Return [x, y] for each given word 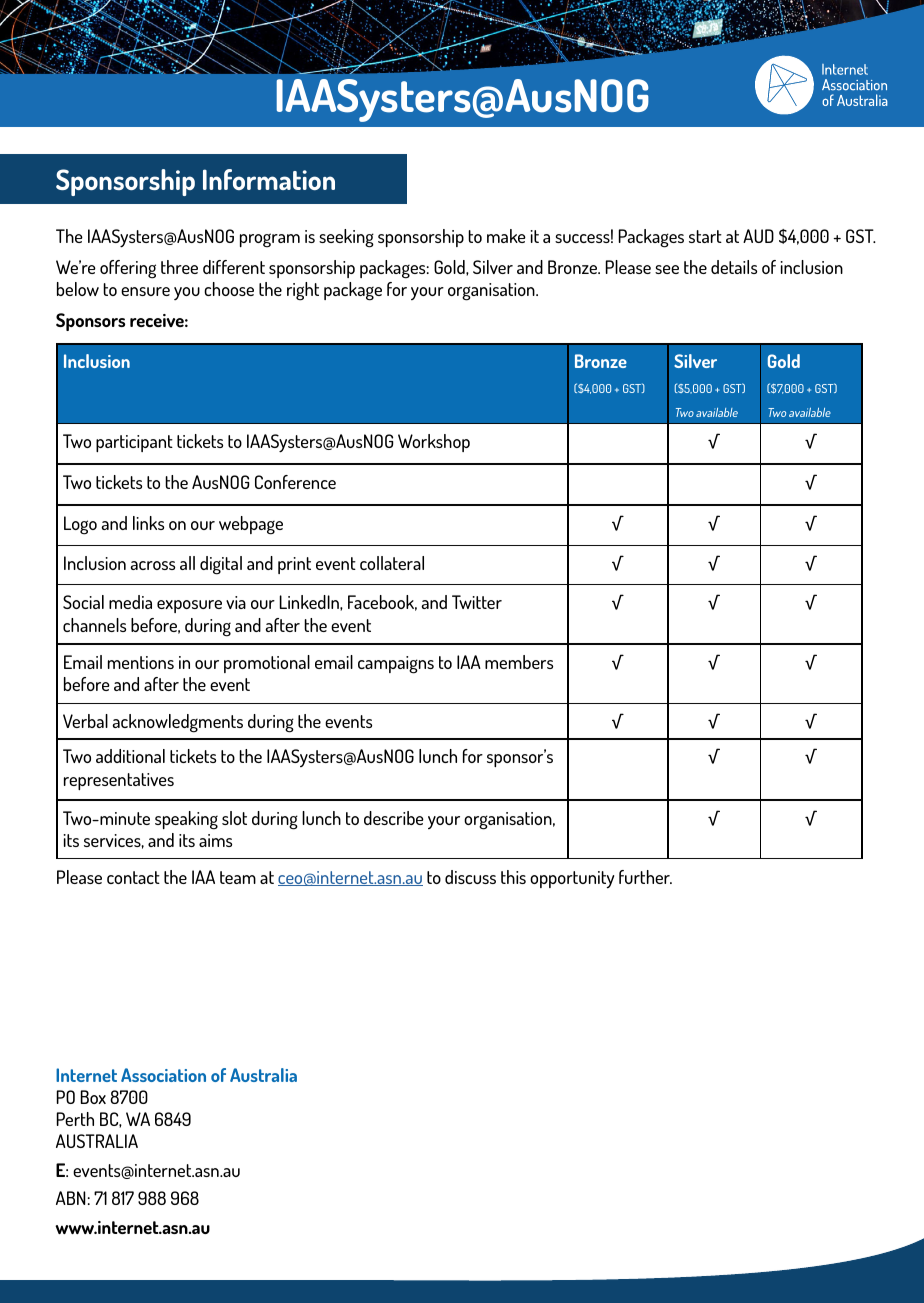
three [179, 267]
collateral [392, 563]
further [645, 877]
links [148, 523]
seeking [346, 238]
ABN [71, 1198]
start [705, 236]
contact [133, 877]
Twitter [477, 602]
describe [394, 818]
